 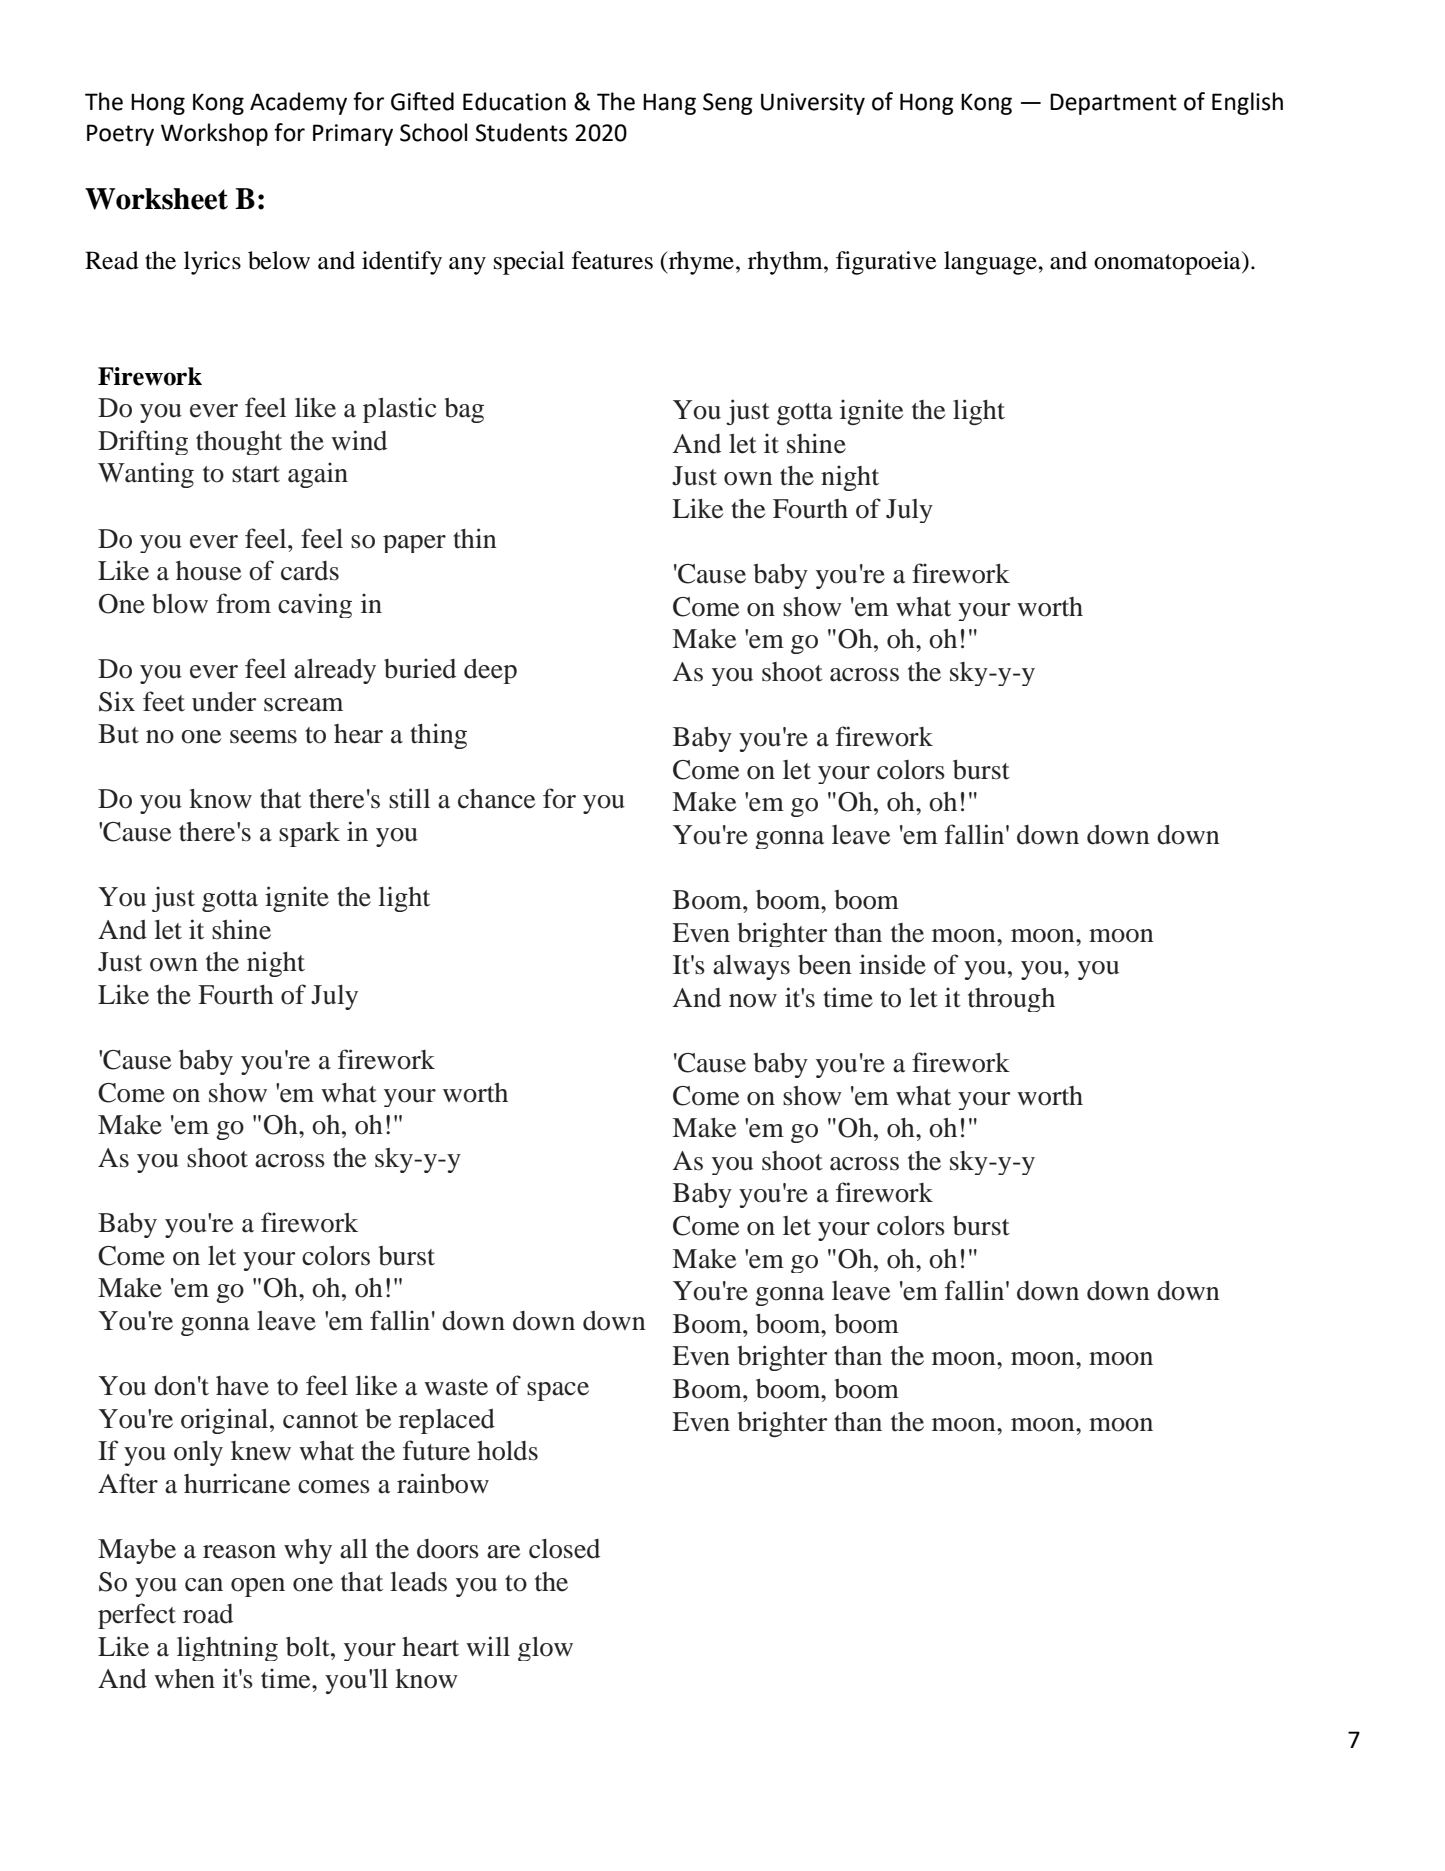 What do you see at coordinates (208, 1614) in the image?
I see `road` at bounding box center [208, 1614].
